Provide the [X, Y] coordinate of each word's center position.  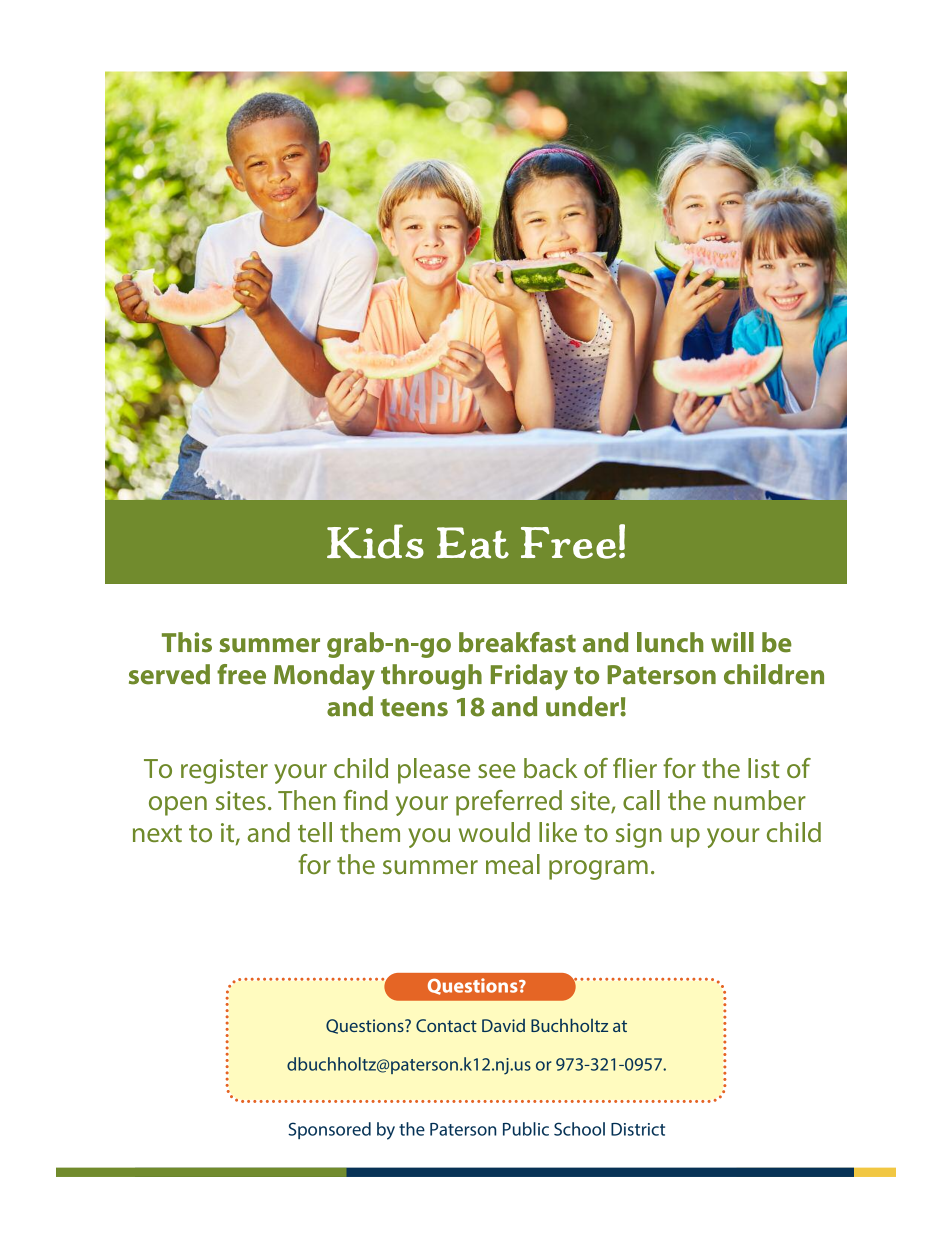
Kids [375, 541]
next [157, 833]
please [434, 771]
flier [635, 768]
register [224, 771]
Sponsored [329, 1130]
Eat [473, 543]
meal [513, 864]
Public [526, 1129]
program [598, 870]
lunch [670, 642]
